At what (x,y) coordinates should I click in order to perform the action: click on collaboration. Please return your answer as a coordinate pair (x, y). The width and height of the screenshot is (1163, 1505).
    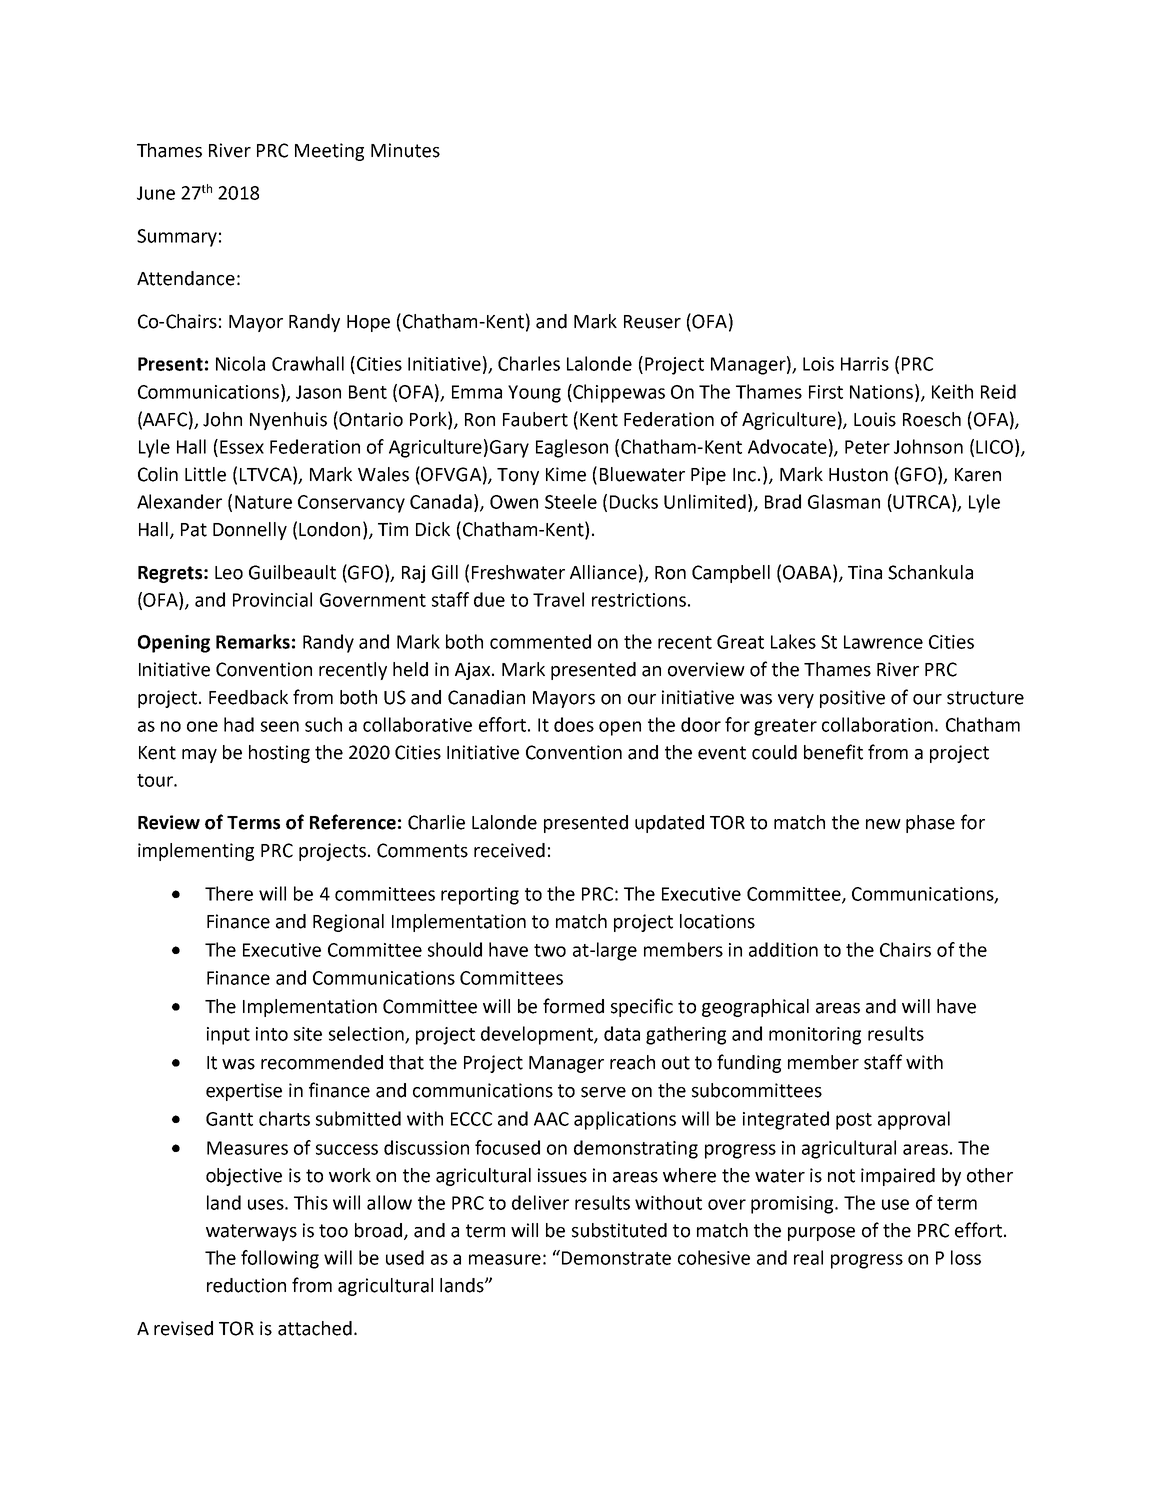
    Looking at the image, I should click on (877, 724).
